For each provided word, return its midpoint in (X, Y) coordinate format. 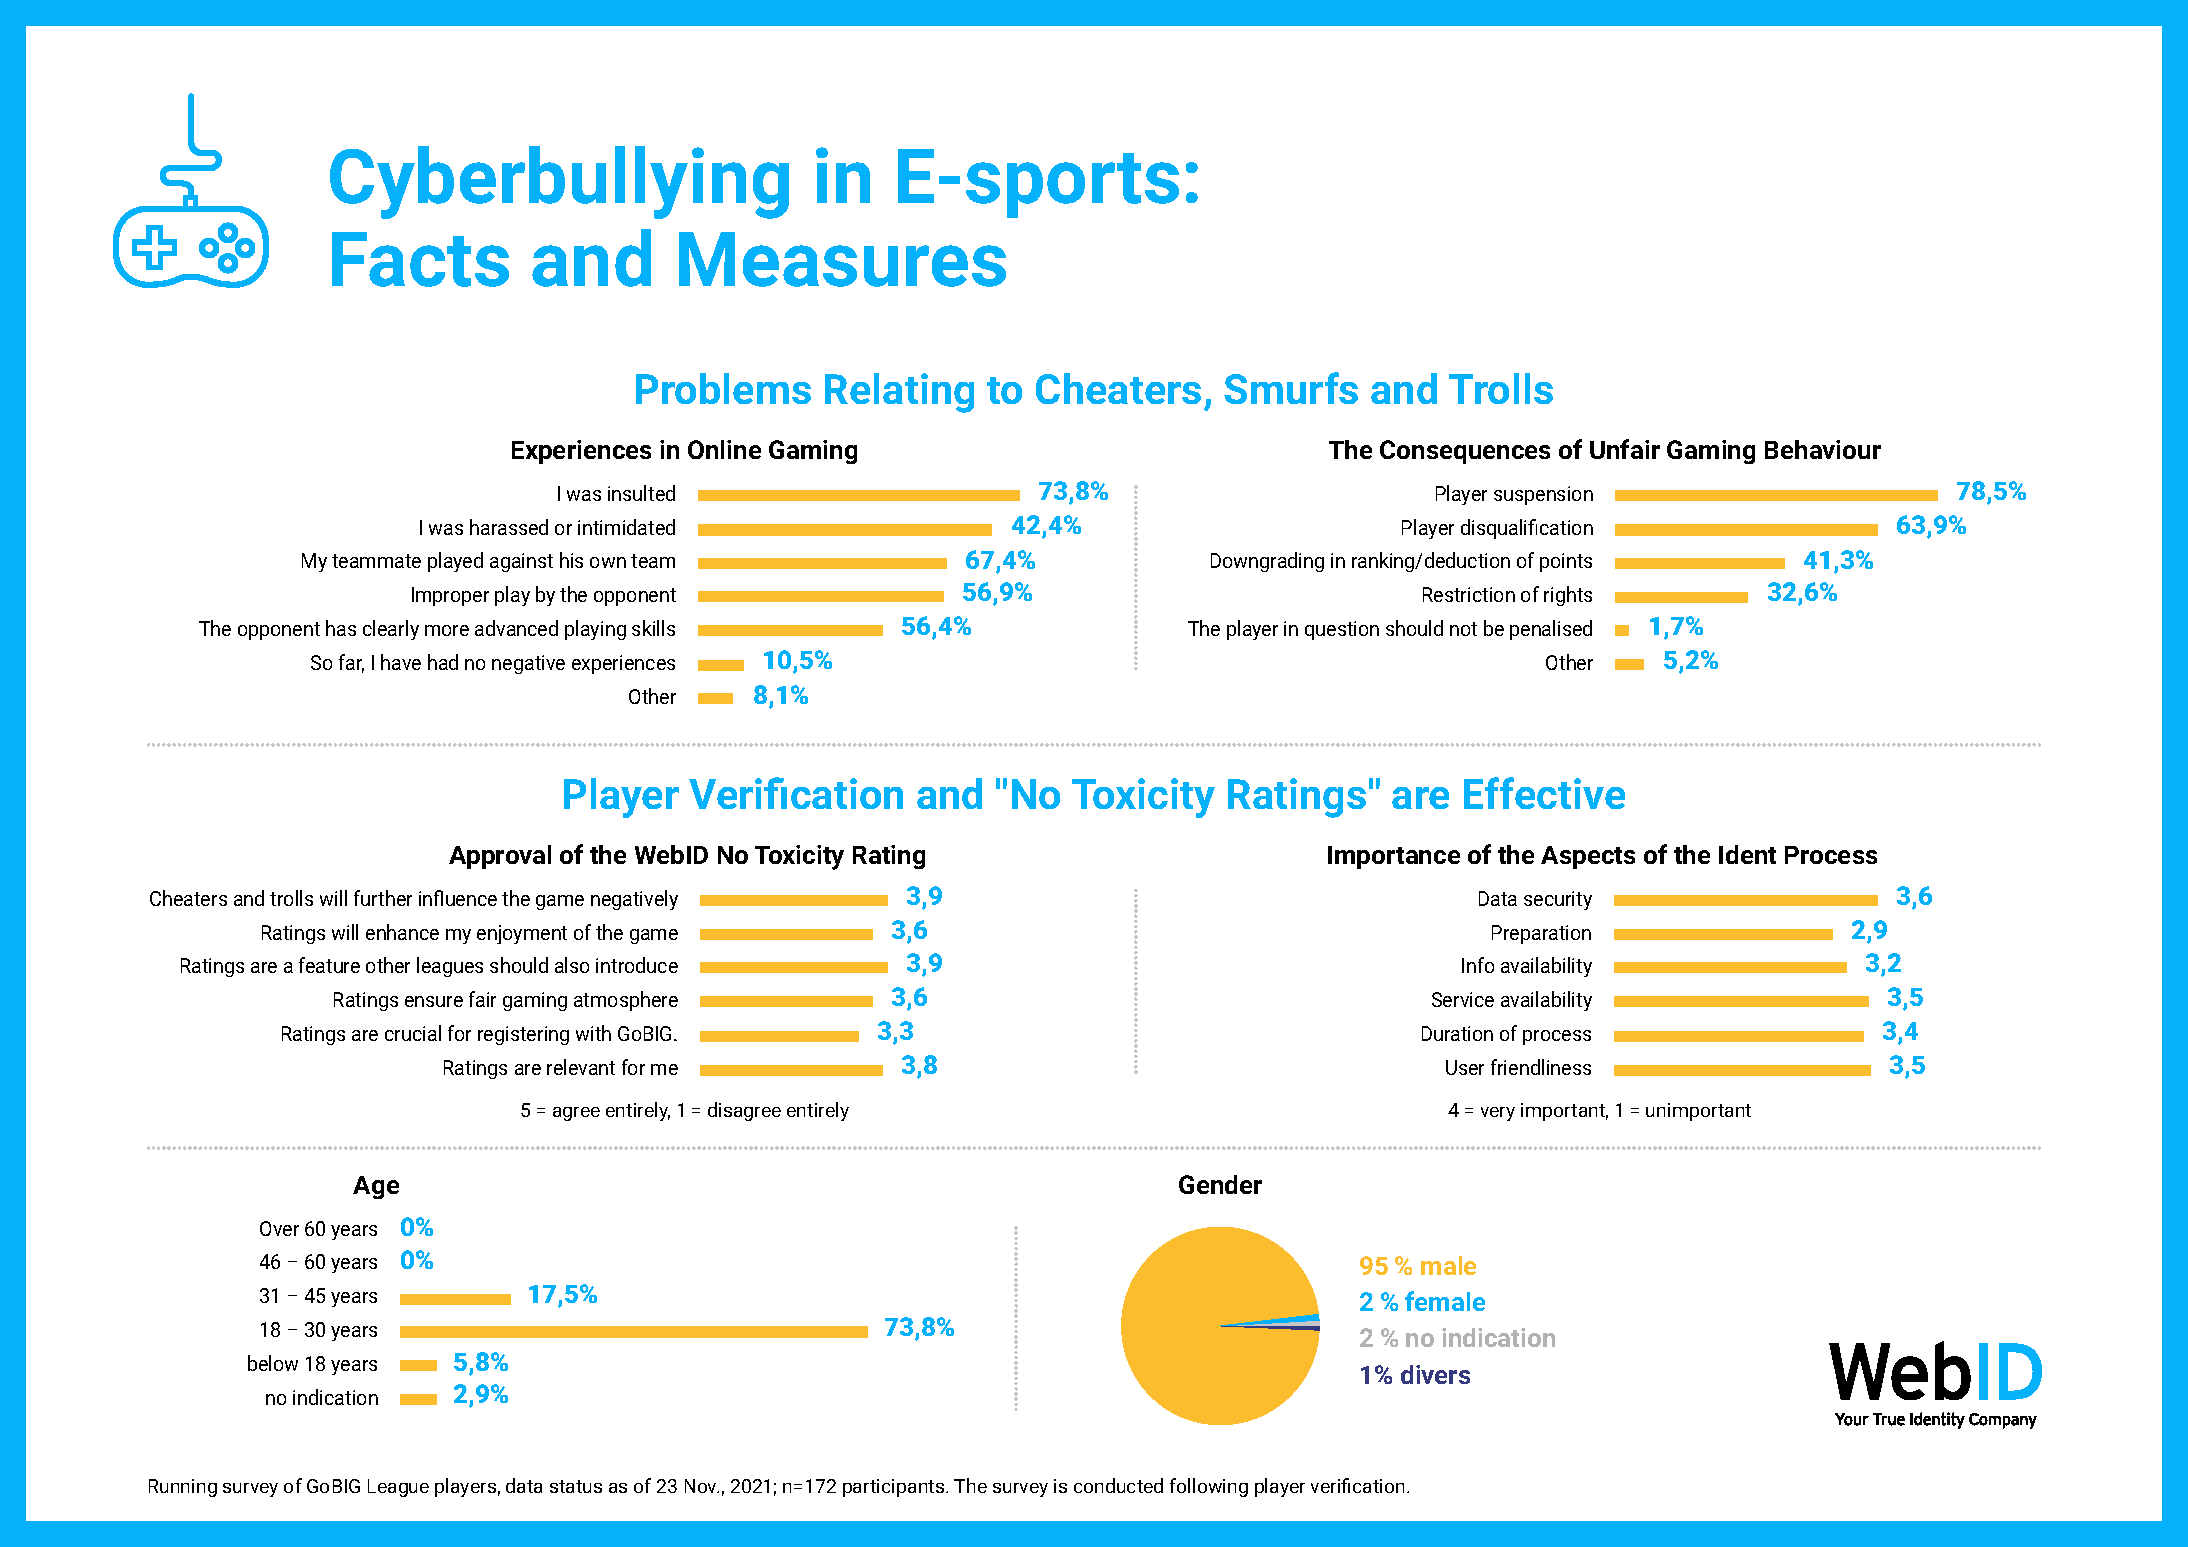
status (576, 1486)
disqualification (1527, 529)
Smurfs (1291, 388)
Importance (1394, 857)
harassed (509, 527)
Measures (842, 259)
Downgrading (1267, 562)
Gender (1220, 1184)
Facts (420, 259)
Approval (500, 857)
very (1498, 1114)
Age (376, 1187)
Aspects (1588, 857)
